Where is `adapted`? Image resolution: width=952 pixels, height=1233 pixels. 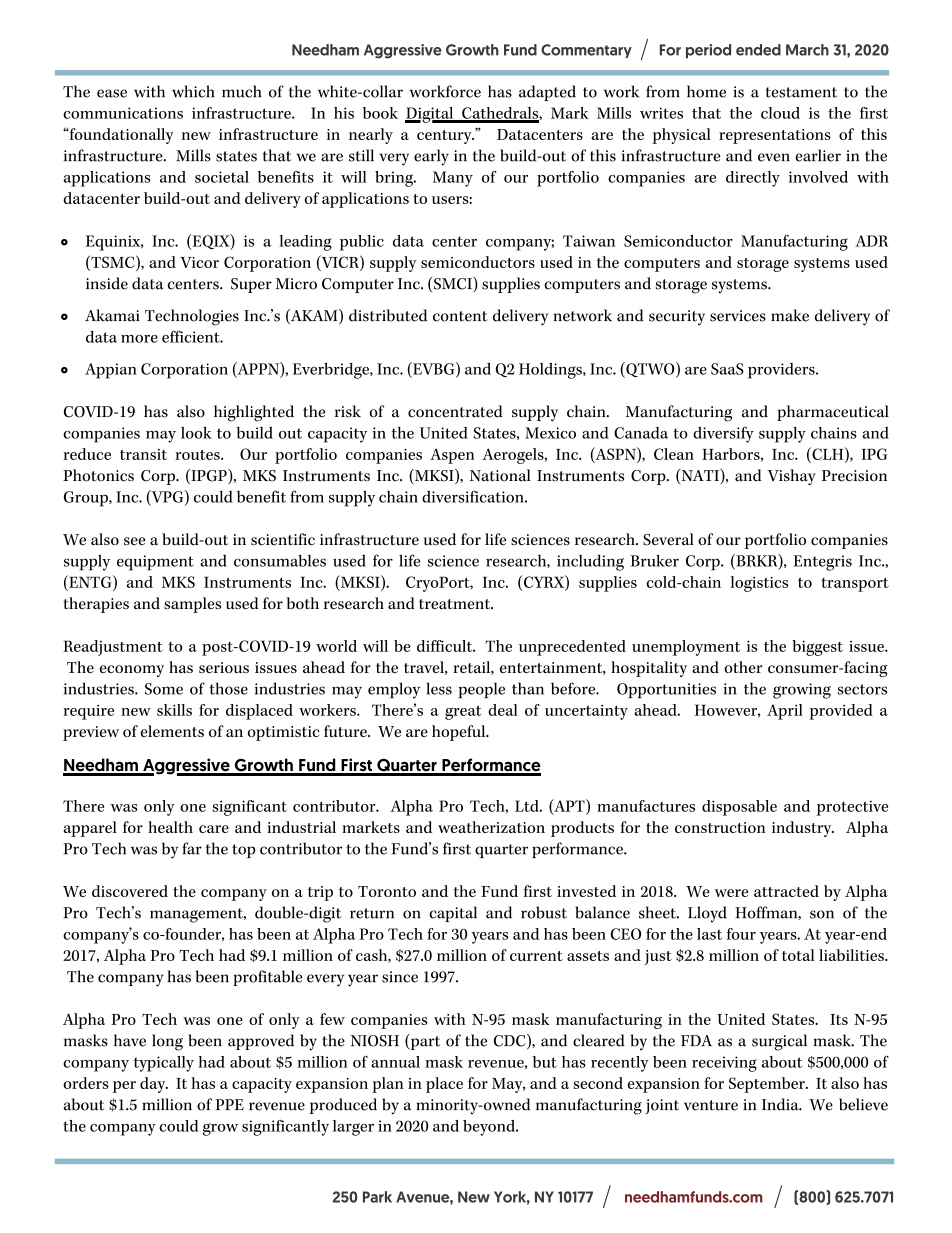 adapted is located at coordinates (547, 93).
